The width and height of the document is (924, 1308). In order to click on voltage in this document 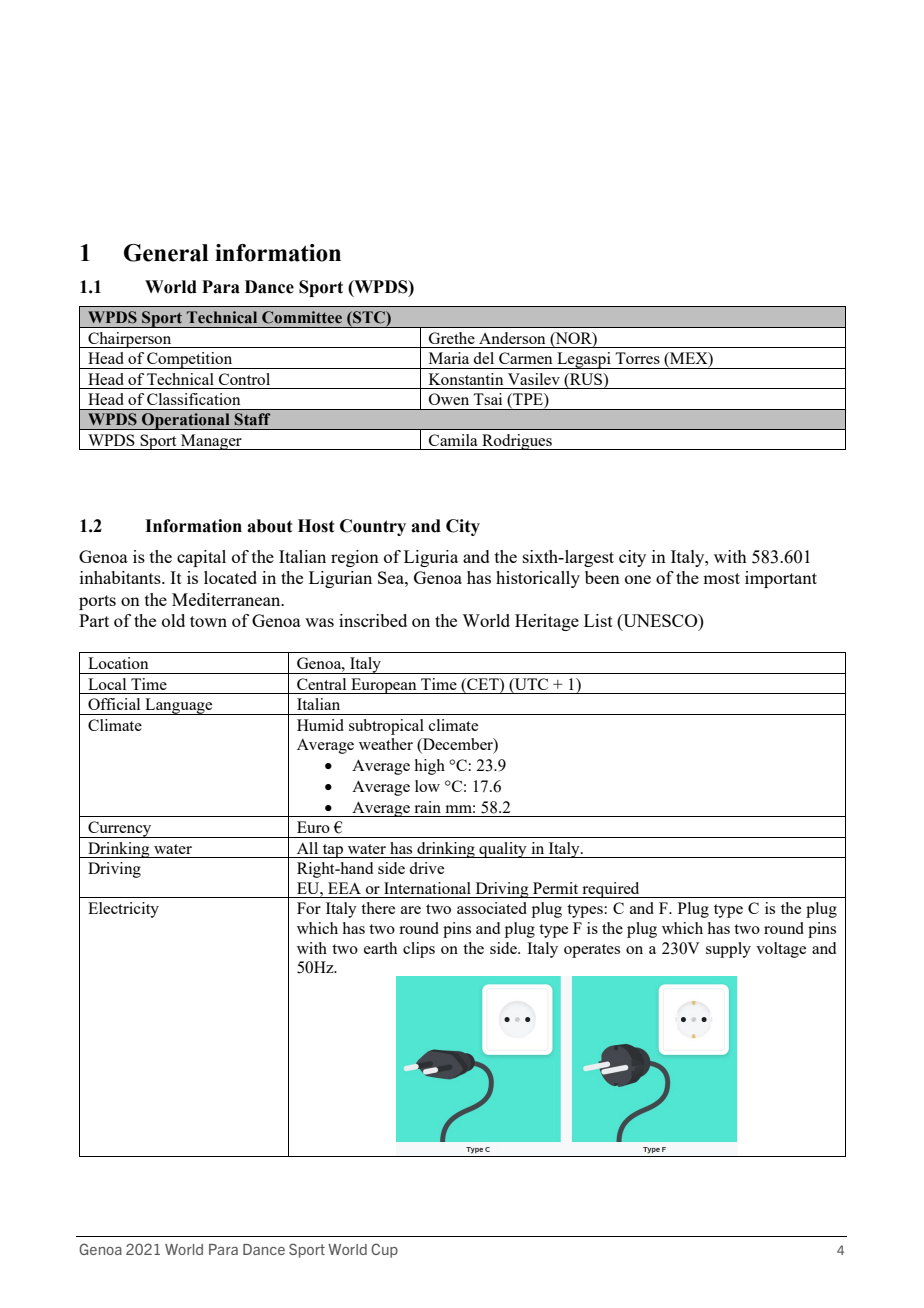, I will do `click(781, 950)`.
